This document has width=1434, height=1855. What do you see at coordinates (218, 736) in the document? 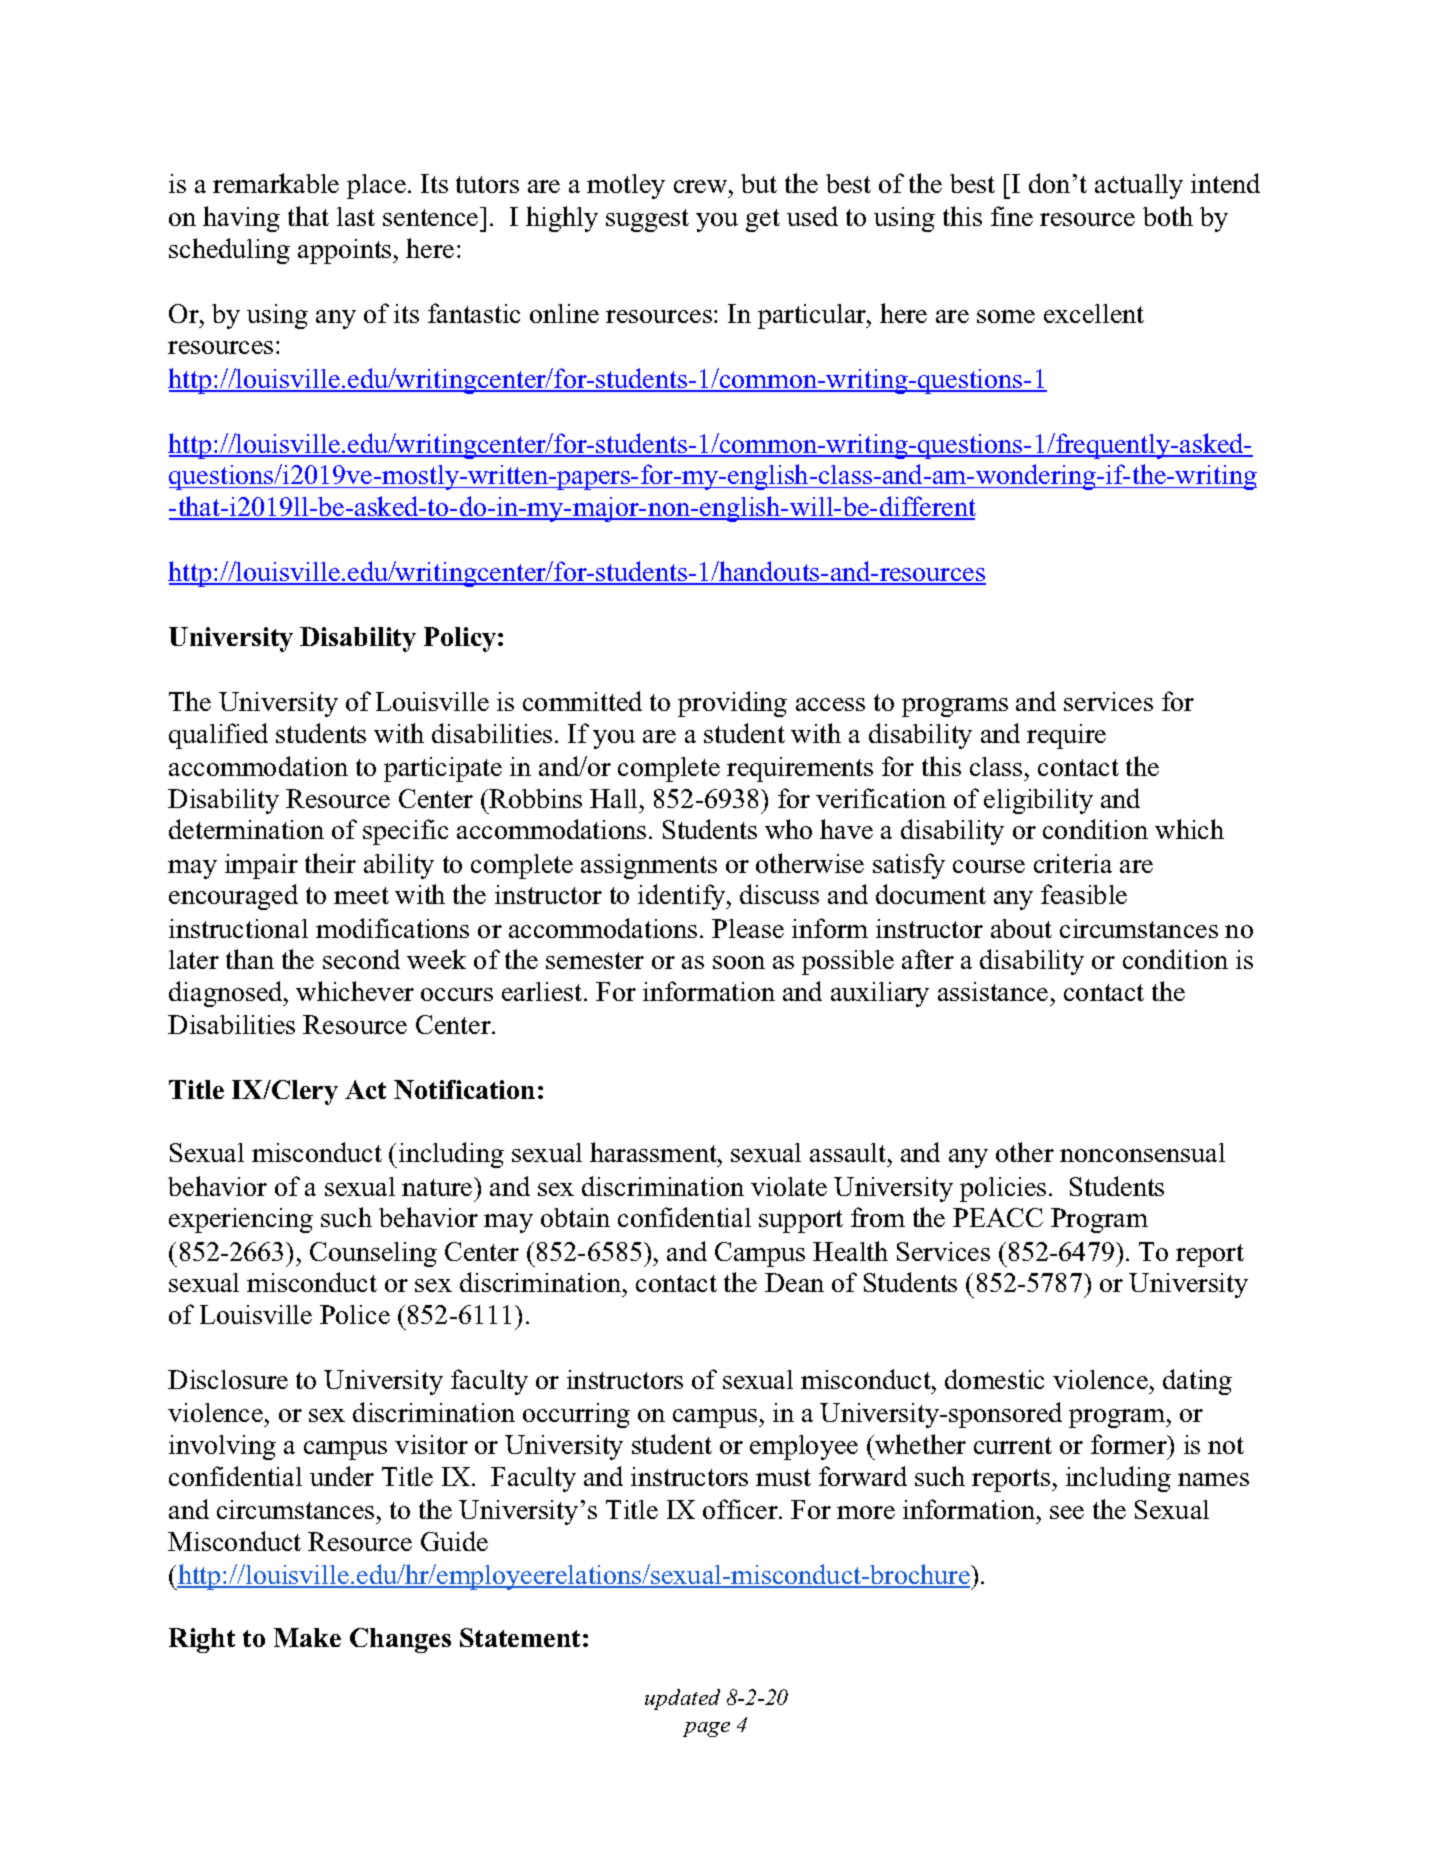
I see `qualified` at bounding box center [218, 736].
